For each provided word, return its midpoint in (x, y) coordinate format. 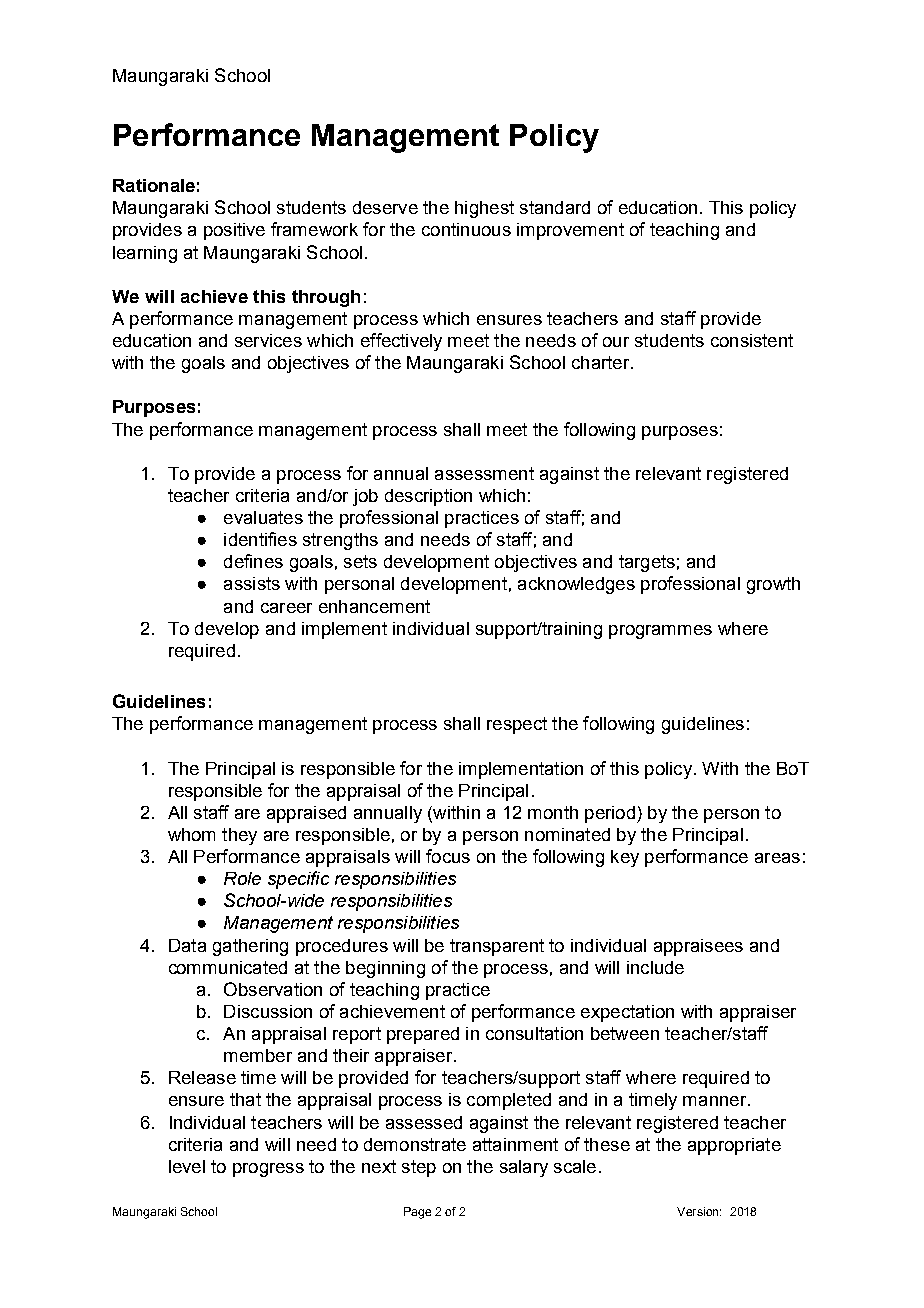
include (655, 967)
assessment (484, 473)
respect (517, 725)
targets (647, 563)
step (419, 1168)
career (286, 608)
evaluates (263, 517)
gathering (250, 947)
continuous (466, 229)
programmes (660, 632)
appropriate (734, 1146)
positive (234, 231)
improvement (570, 231)
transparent (497, 947)
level (187, 1166)
